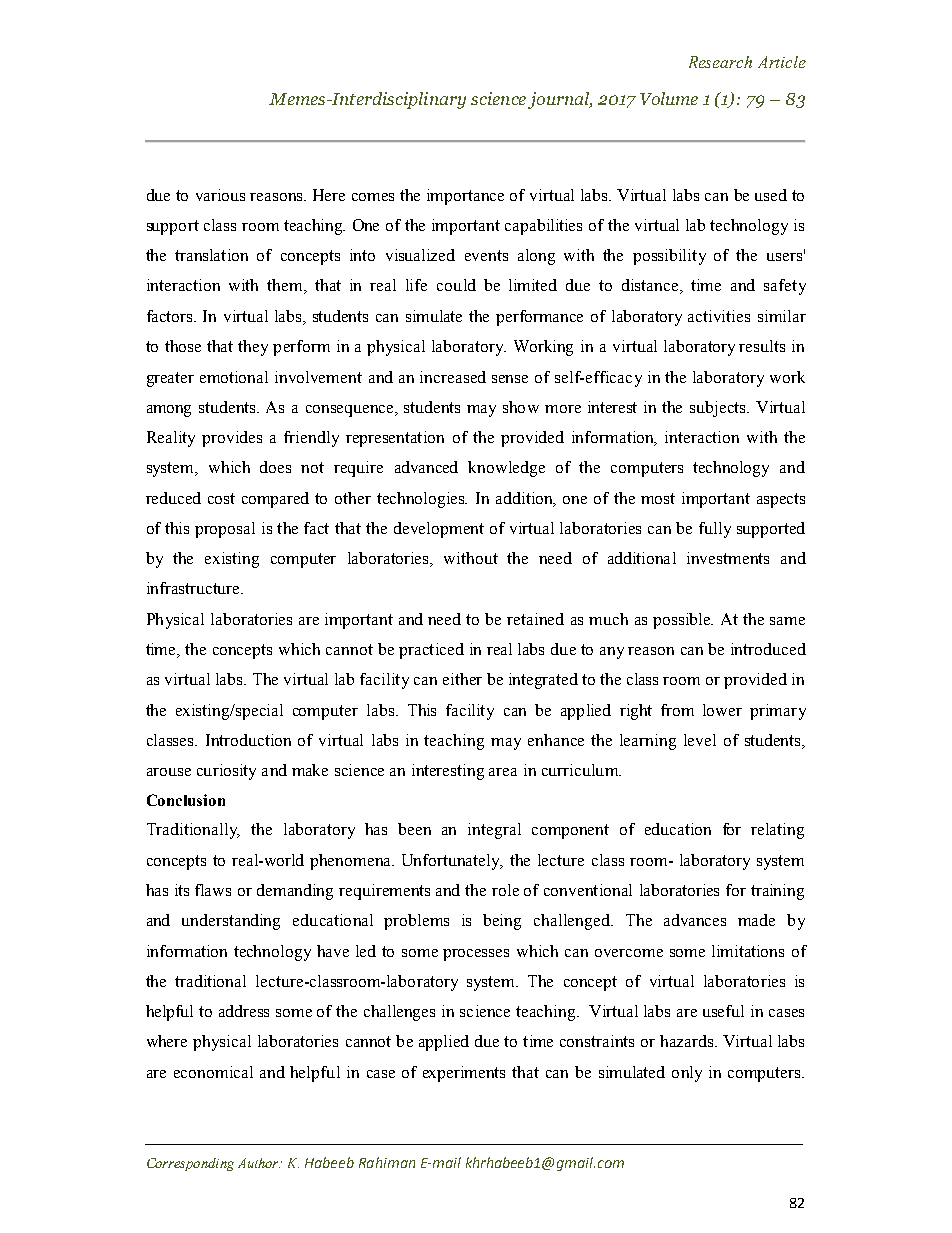 The width and height of the image is (952, 1233). I want to click on experiments, so click(464, 1074).
